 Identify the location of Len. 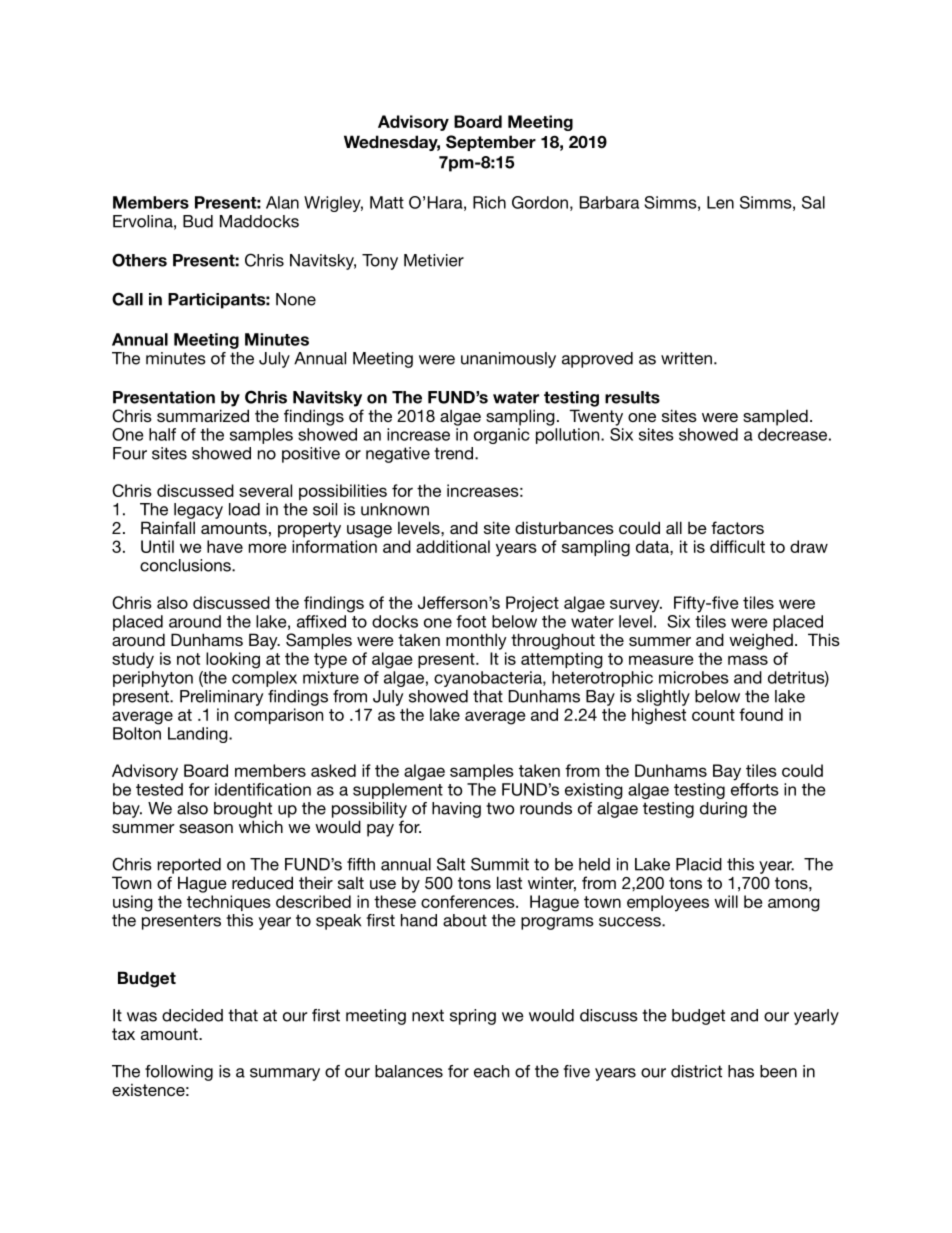
(720, 202).
